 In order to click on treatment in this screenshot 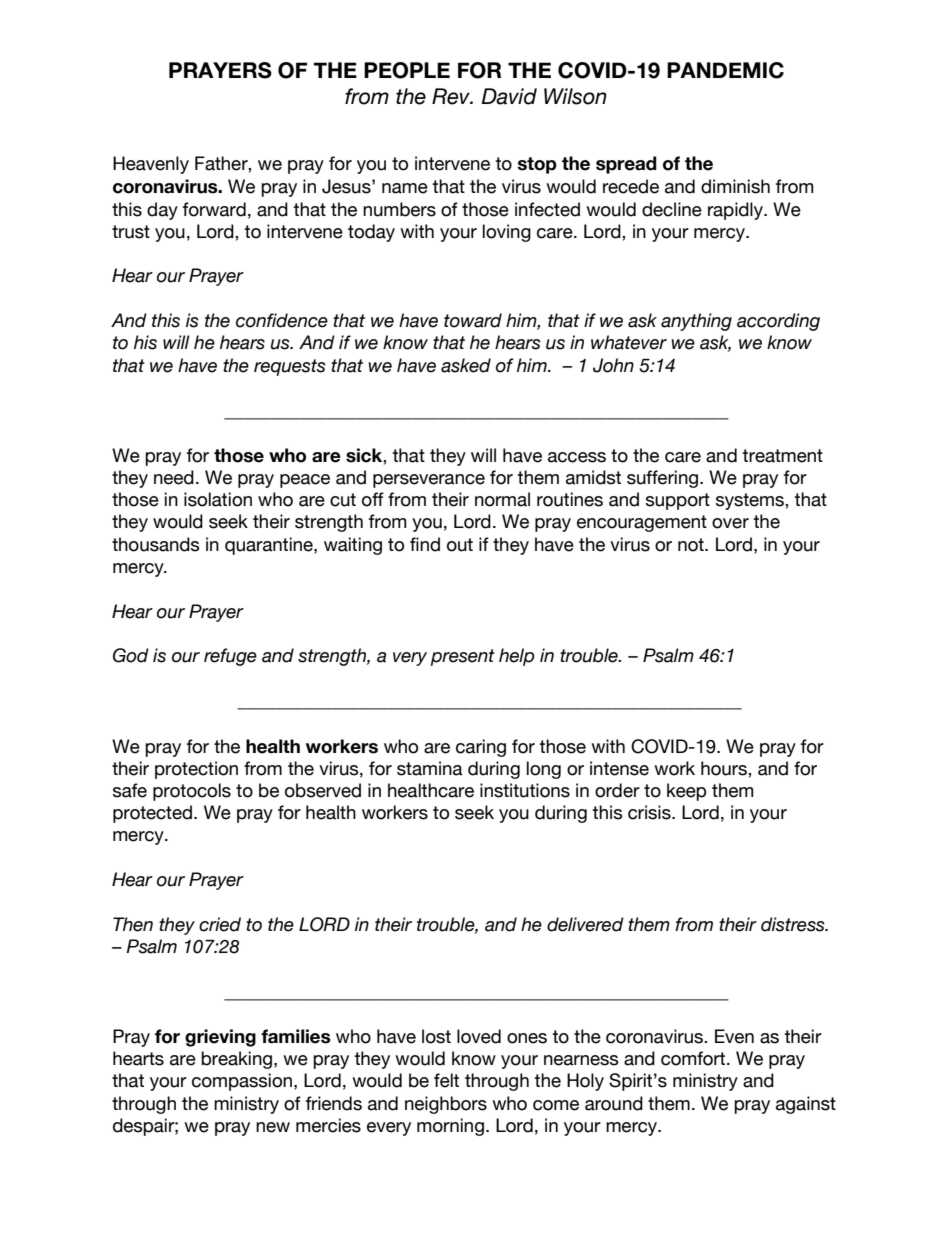, I will do `click(782, 456)`.
